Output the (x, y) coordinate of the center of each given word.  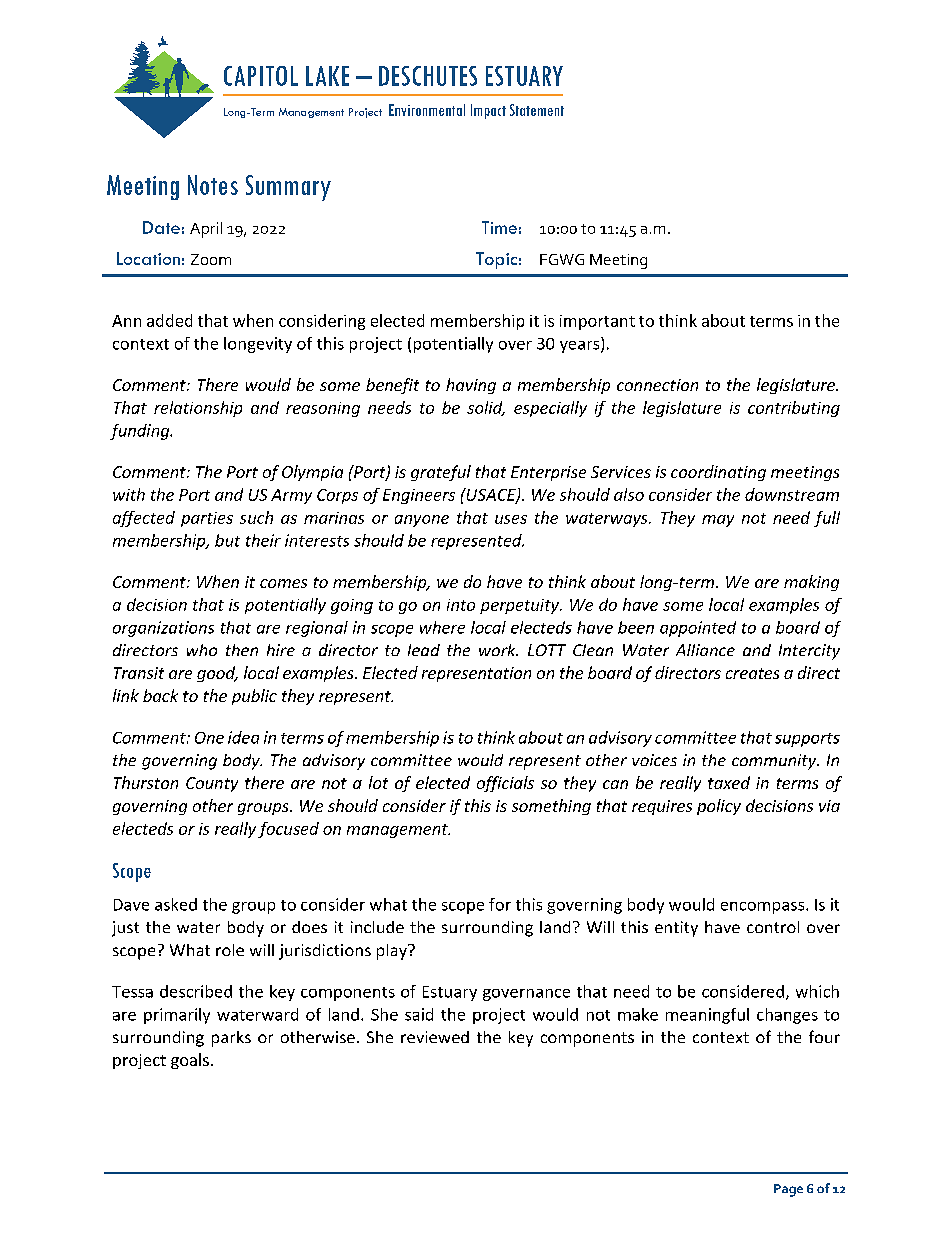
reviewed (435, 1037)
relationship (198, 409)
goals (190, 1061)
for (500, 904)
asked (176, 904)
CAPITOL (261, 76)
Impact (488, 111)
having (471, 386)
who (202, 650)
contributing (794, 409)
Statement (537, 110)
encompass (764, 908)
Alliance (705, 650)
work (498, 650)
